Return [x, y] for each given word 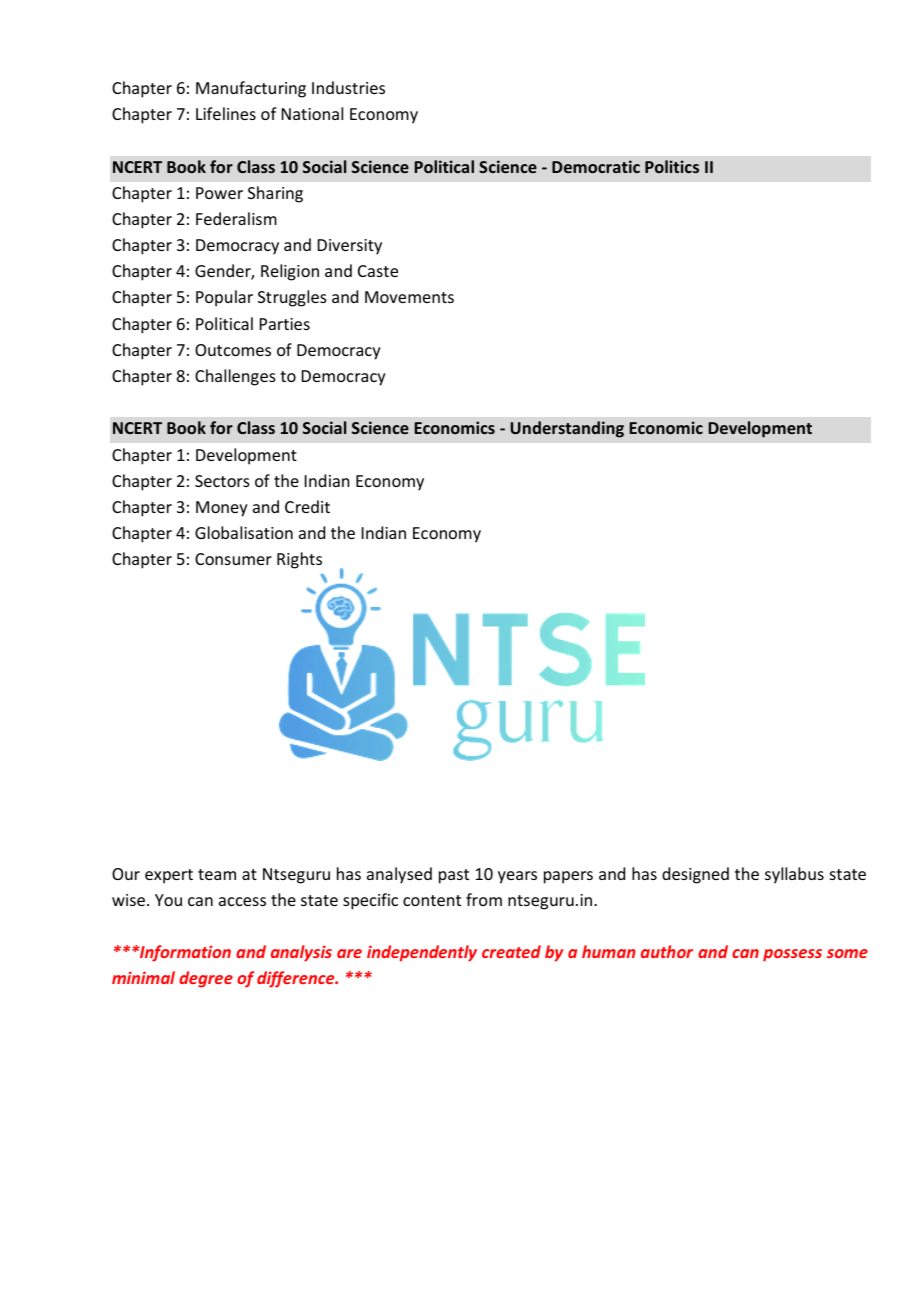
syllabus [794, 875]
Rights [299, 560]
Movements [409, 297]
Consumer [233, 559]
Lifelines [226, 113]
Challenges [235, 377]
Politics [672, 166]
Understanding [567, 429]
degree [206, 979]
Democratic [596, 166]
